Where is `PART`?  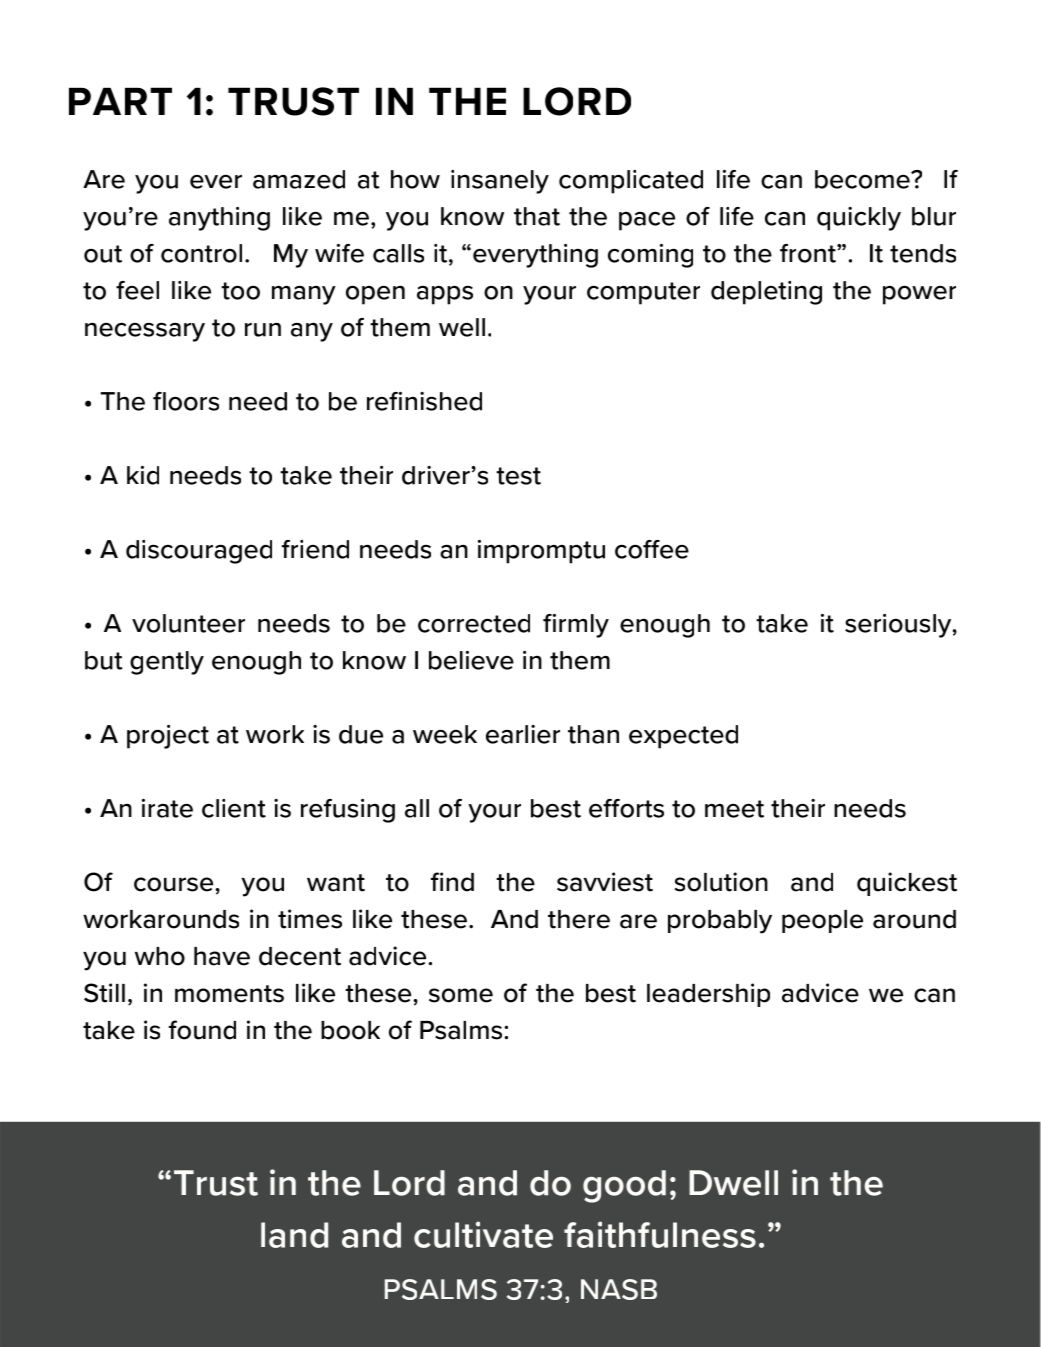
PART is located at coordinates (120, 101).
